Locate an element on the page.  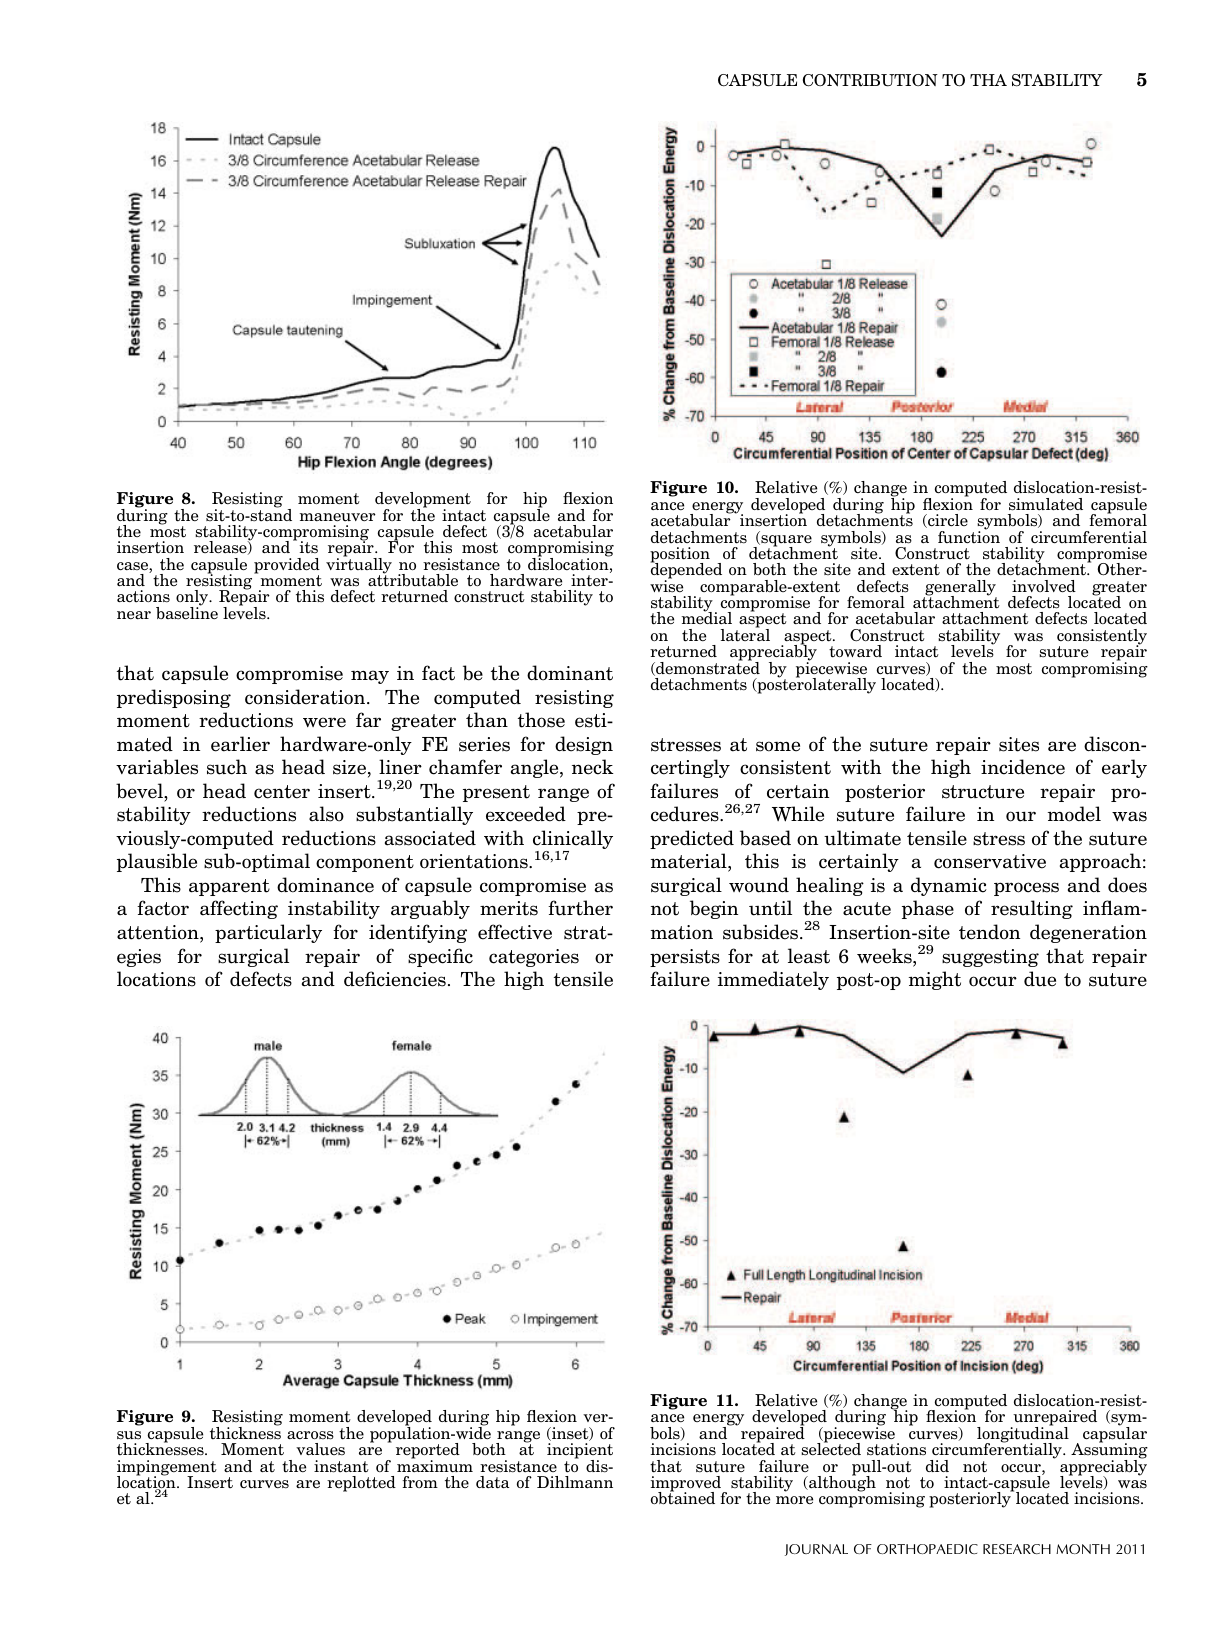
impingement is located at coordinates (167, 1469).
